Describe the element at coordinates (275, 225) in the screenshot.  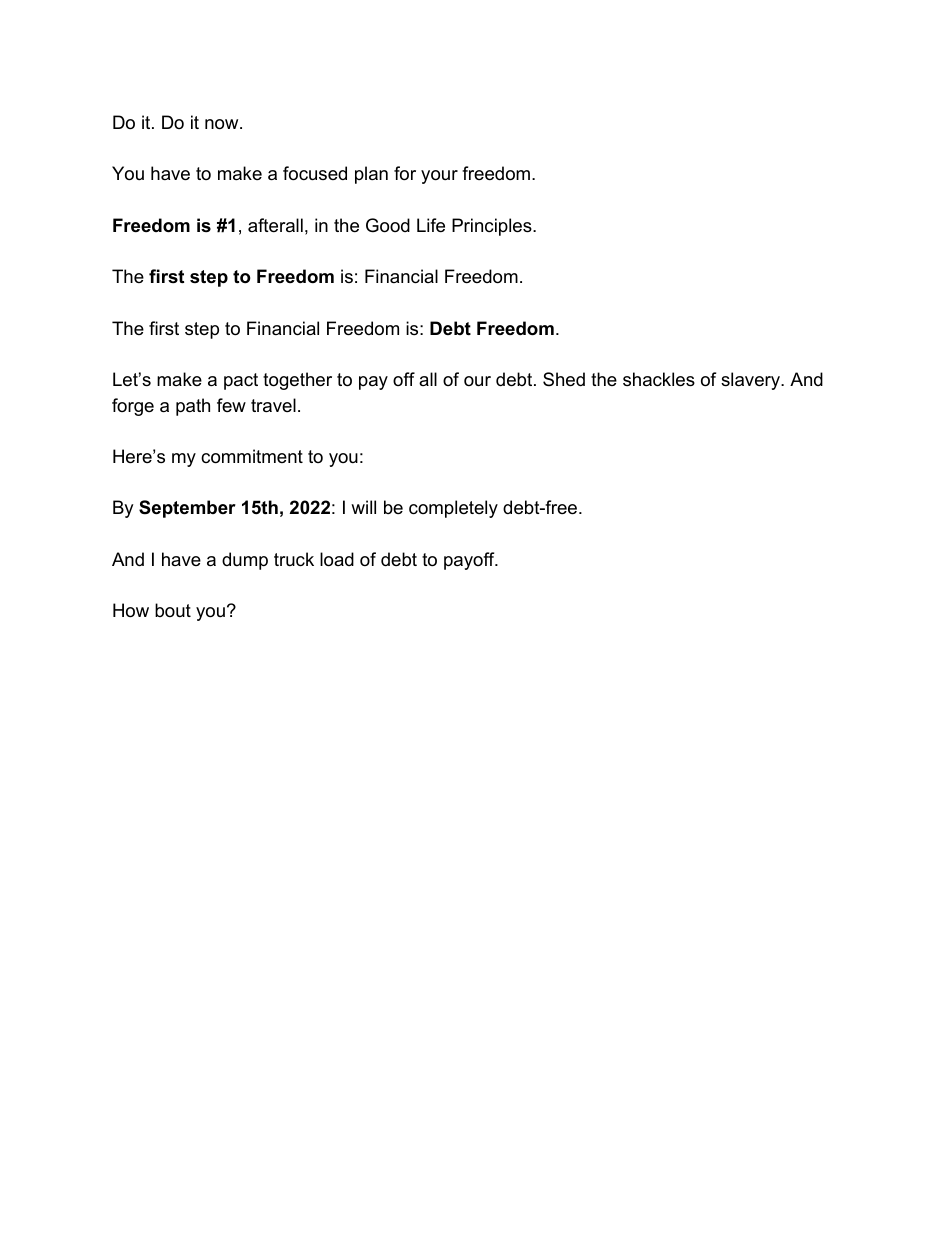
I see `afterall` at that location.
